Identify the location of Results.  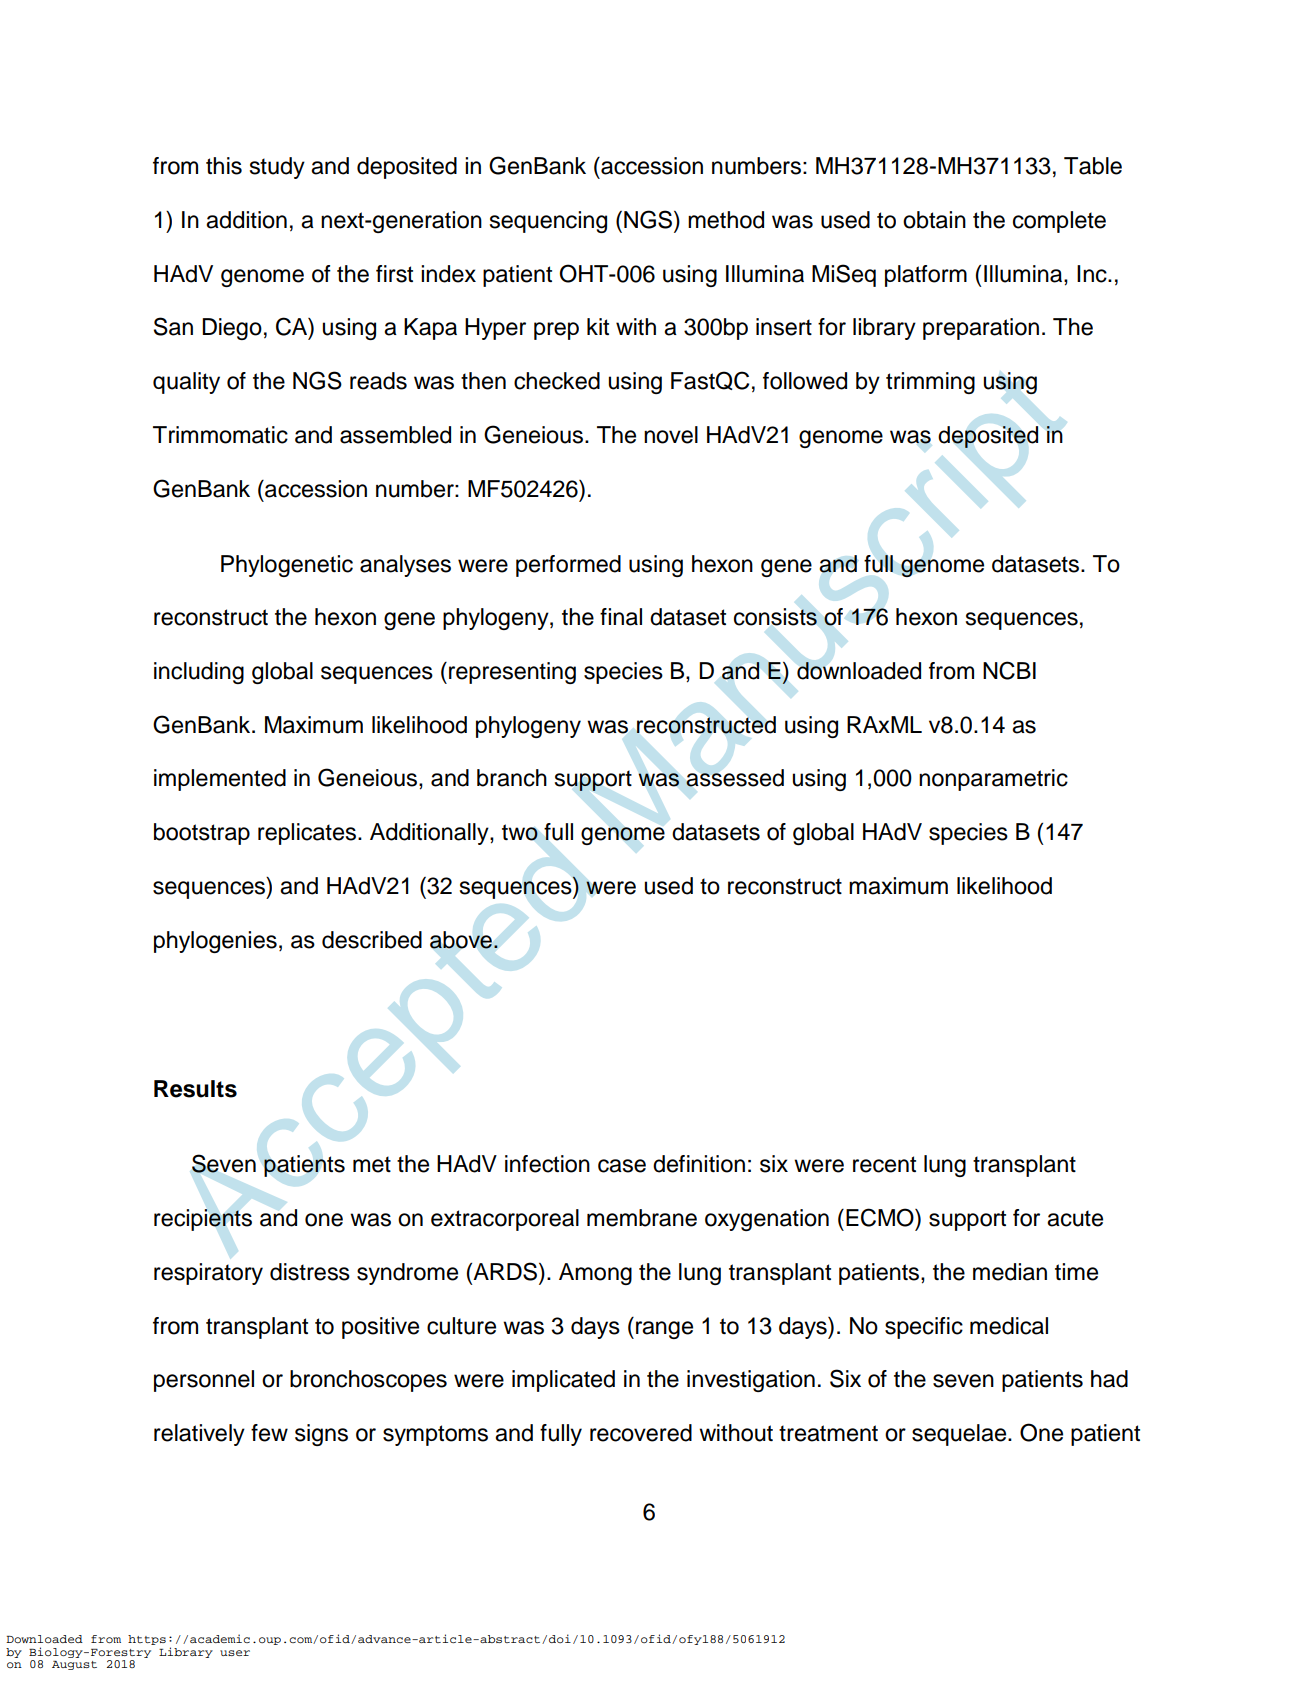
(195, 1089).
